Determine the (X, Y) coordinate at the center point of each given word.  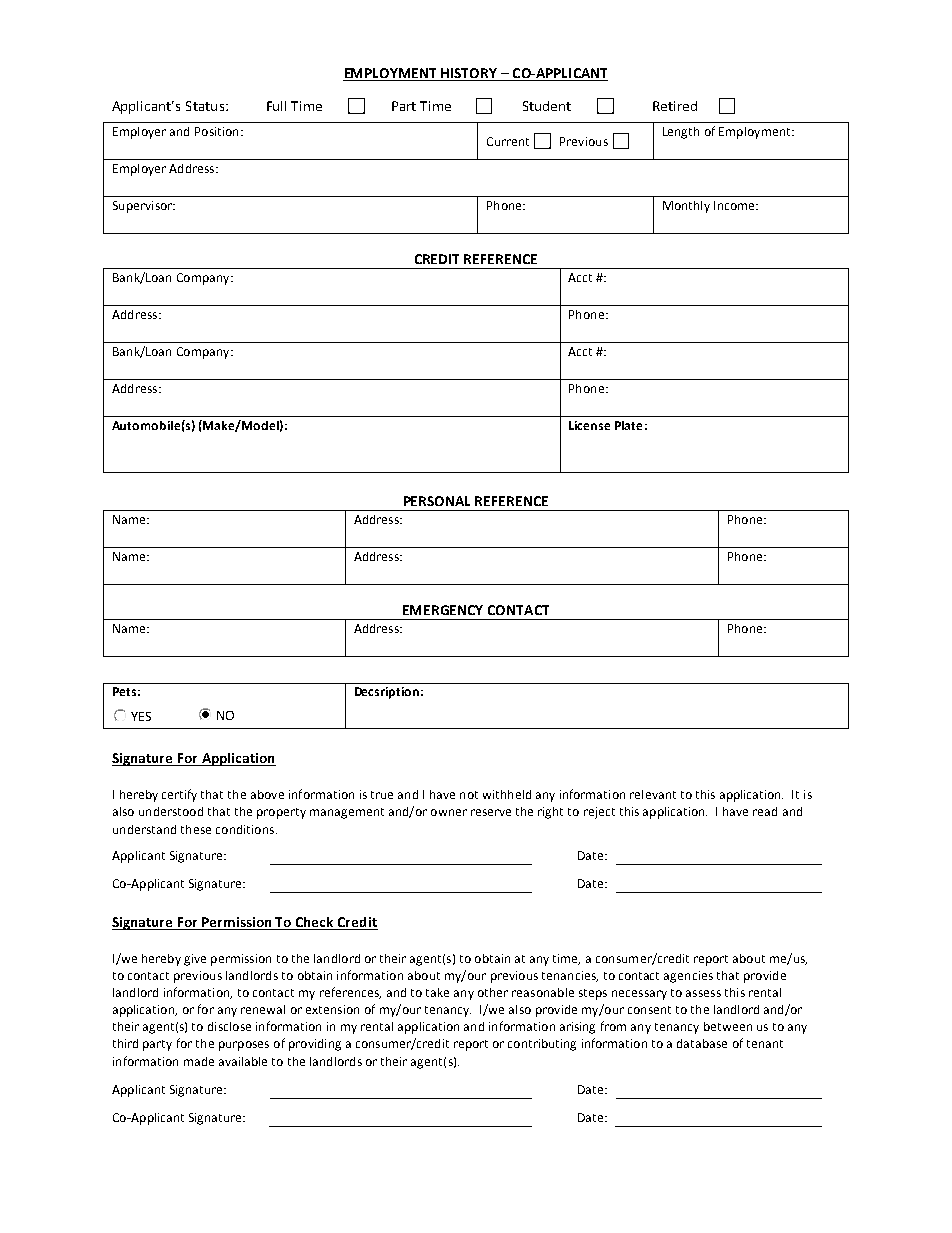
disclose (229, 1026)
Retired (675, 106)
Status (205, 106)
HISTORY (470, 74)
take (437, 992)
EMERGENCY (443, 610)
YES (141, 716)
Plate (628, 425)
